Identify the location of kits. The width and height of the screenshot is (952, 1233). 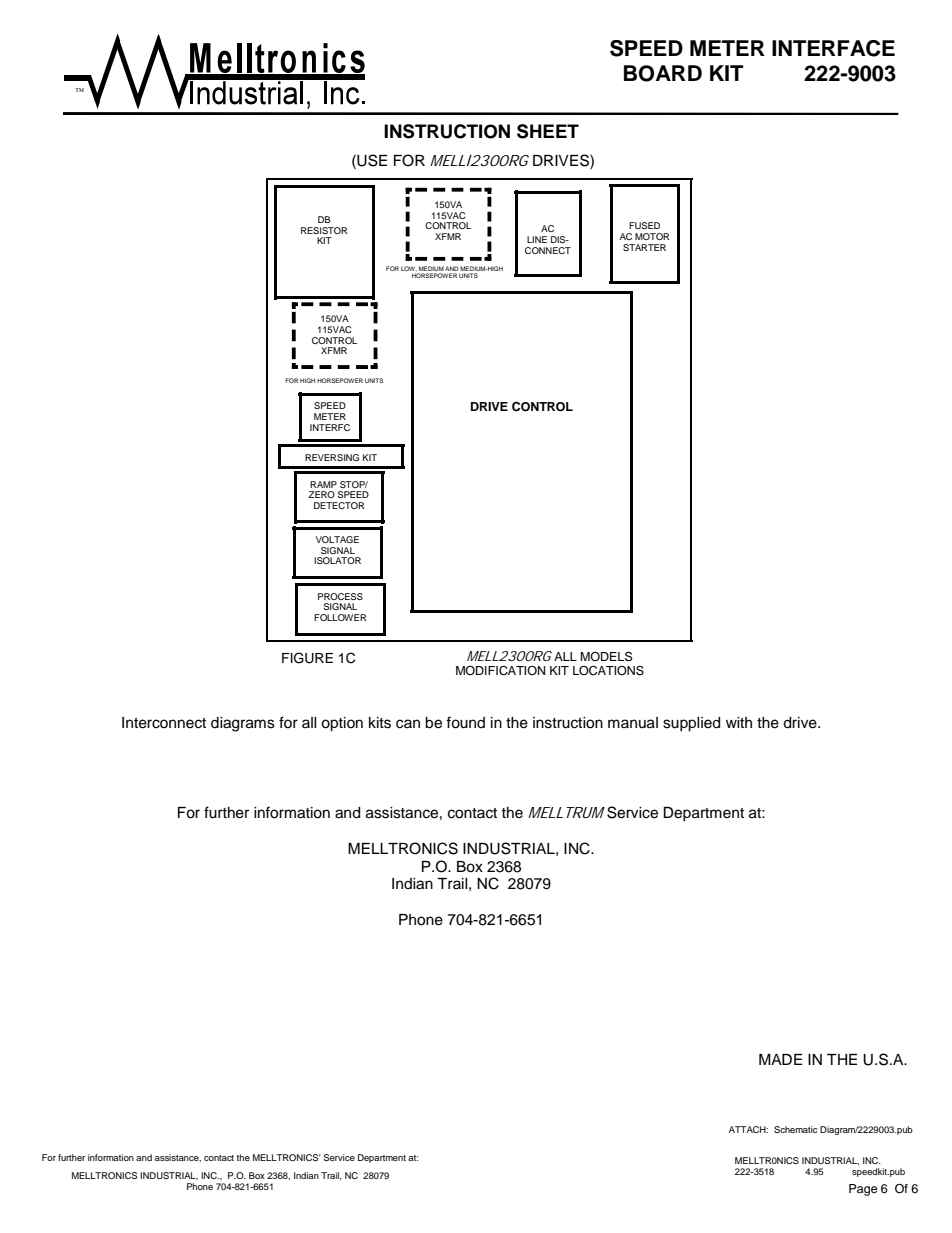
(380, 723).
